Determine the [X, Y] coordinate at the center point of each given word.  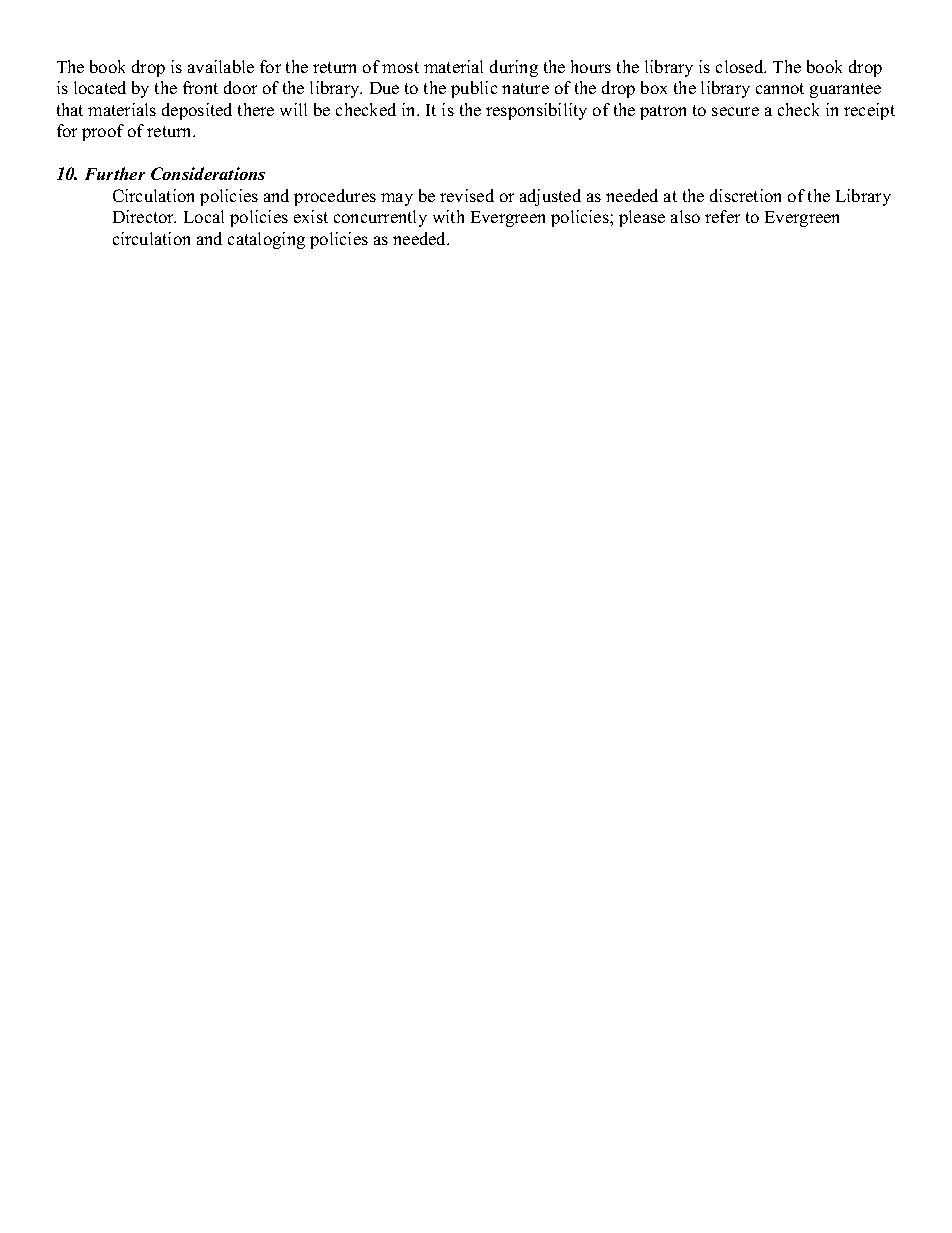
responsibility [536, 111]
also [685, 216]
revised [467, 195]
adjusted [550, 197]
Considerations [208, 173]
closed [741, 66]
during [514, 68]
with [448, 216]
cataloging [266, 240]
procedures [335, 197]
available [221, 66]
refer [722, 216]
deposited [197, 111]
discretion [745, 195]
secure [735, 111]
